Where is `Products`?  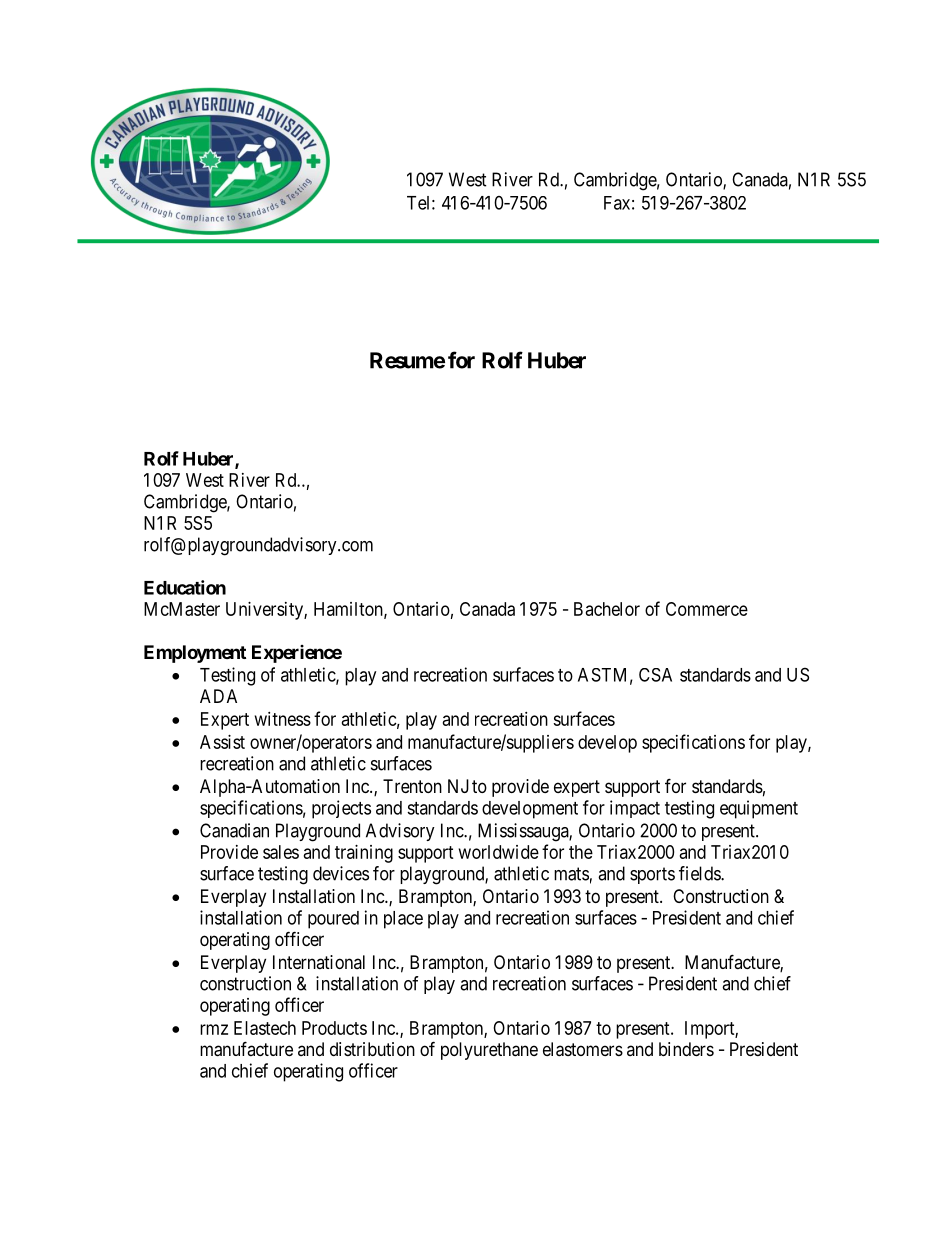 Products is located at coordinates (334, 1028).
